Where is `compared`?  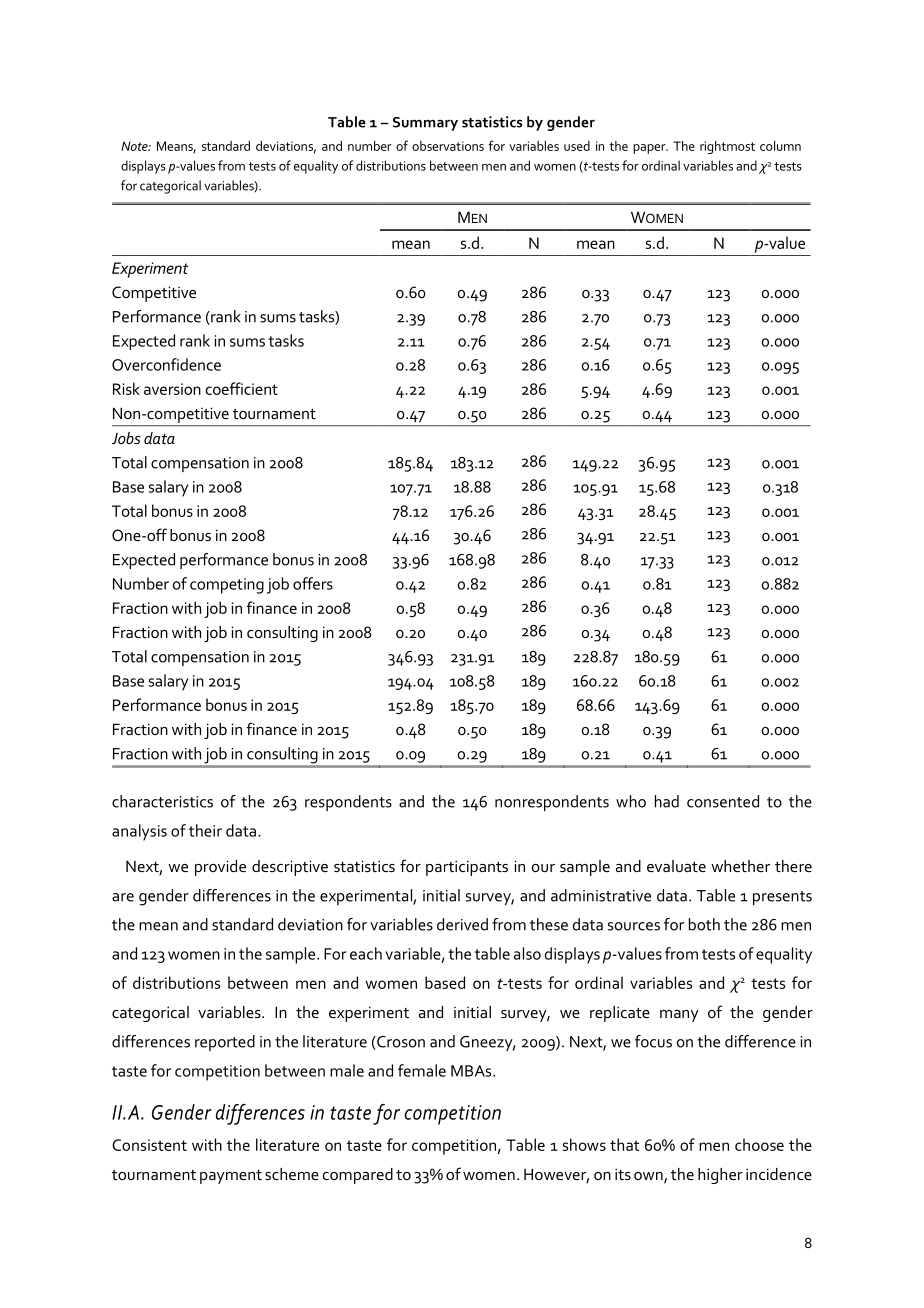
compared is located at coordinates (358, 1176).
